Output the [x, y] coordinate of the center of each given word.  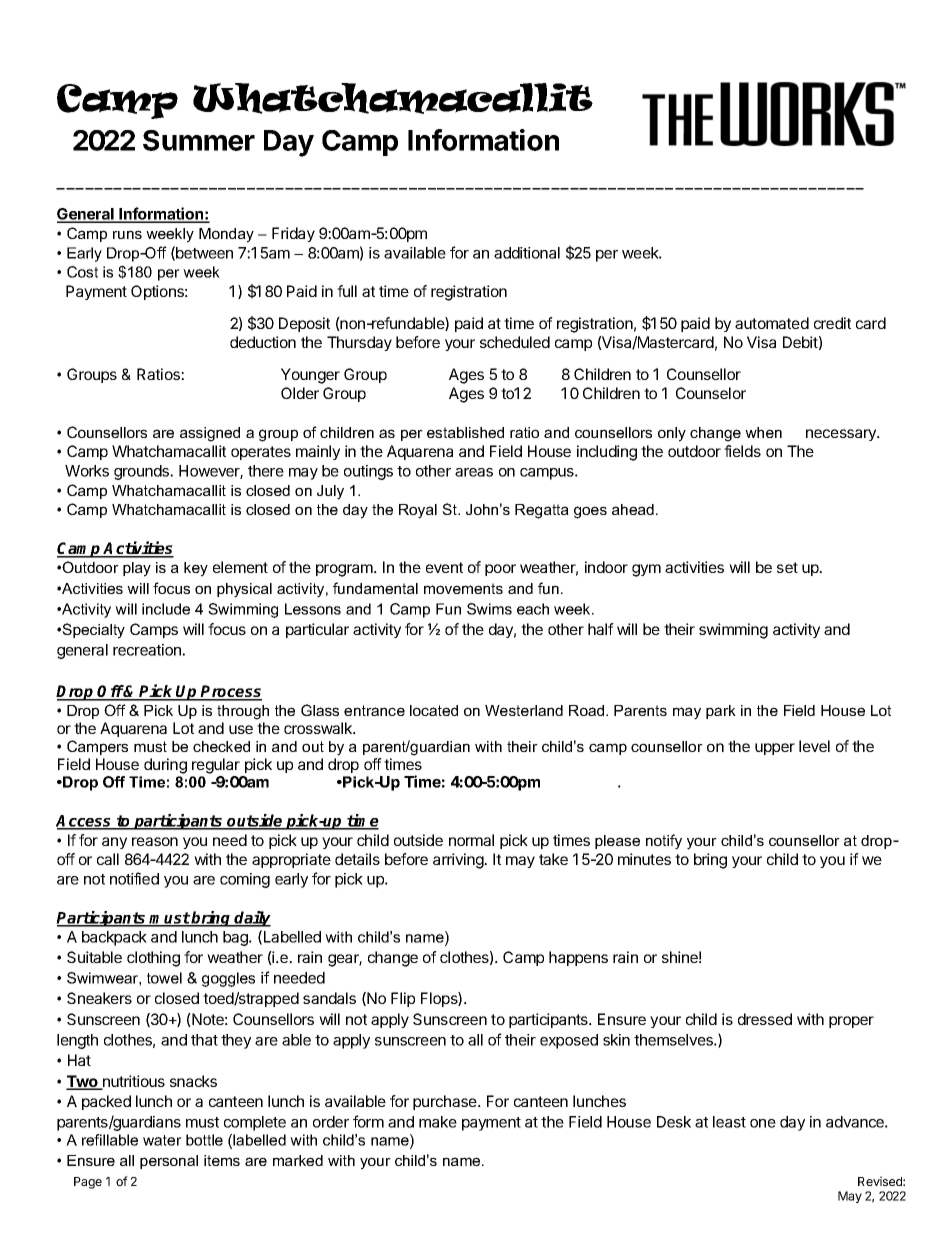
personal [169, 1162]
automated [772, 323]
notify [664, 842]
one [763, 1123]
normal [471, 840]
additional [527, 253]
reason [155, 841]
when [763, 432]
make [438, 1122]
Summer [199, 140]
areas [474, 472]
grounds [142, 472]
